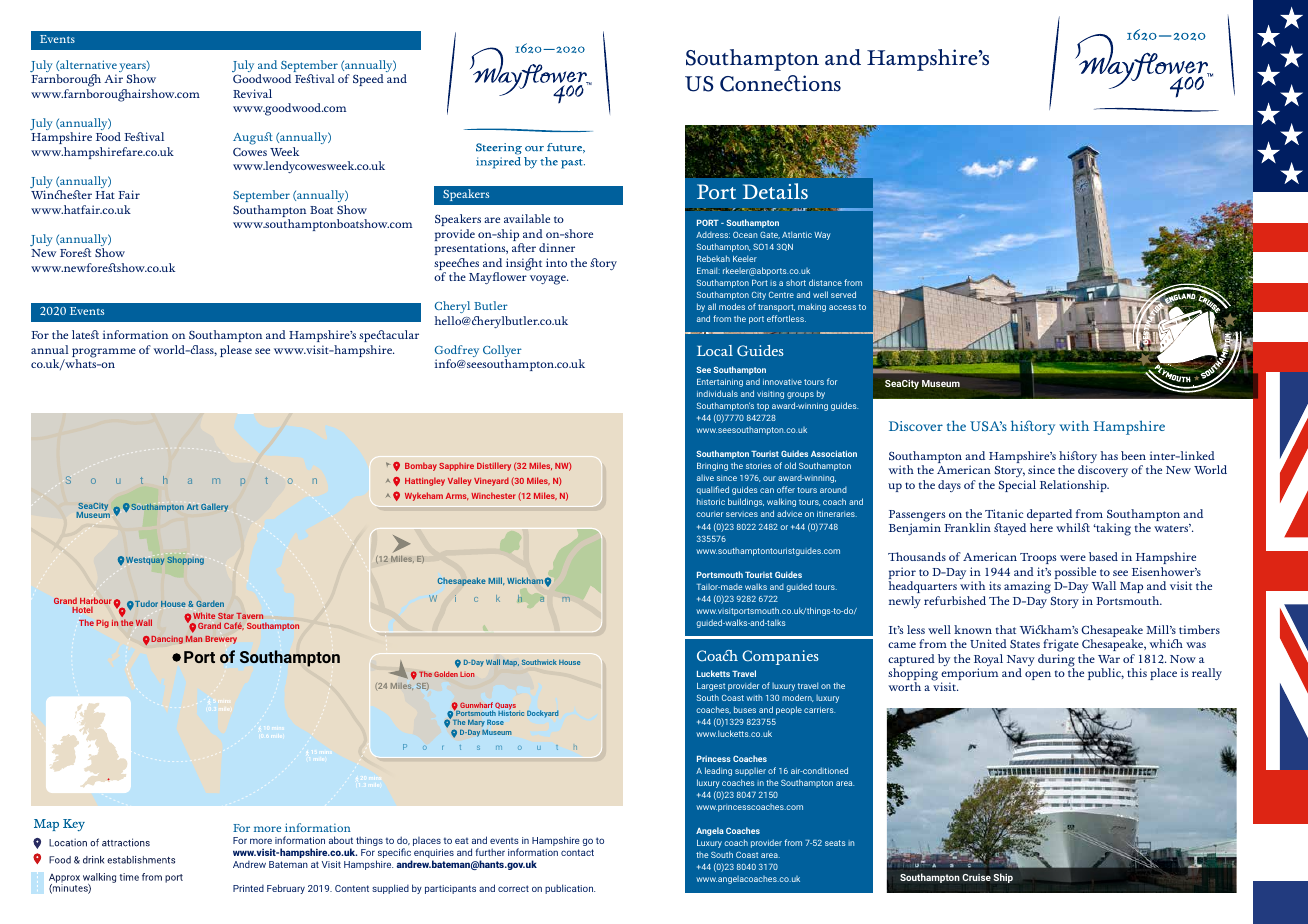 This image has width=1308, height=924. What do you see at coordinates (221, 640) in the image?
I see `Brewery` at bounding box center [221, 640].
